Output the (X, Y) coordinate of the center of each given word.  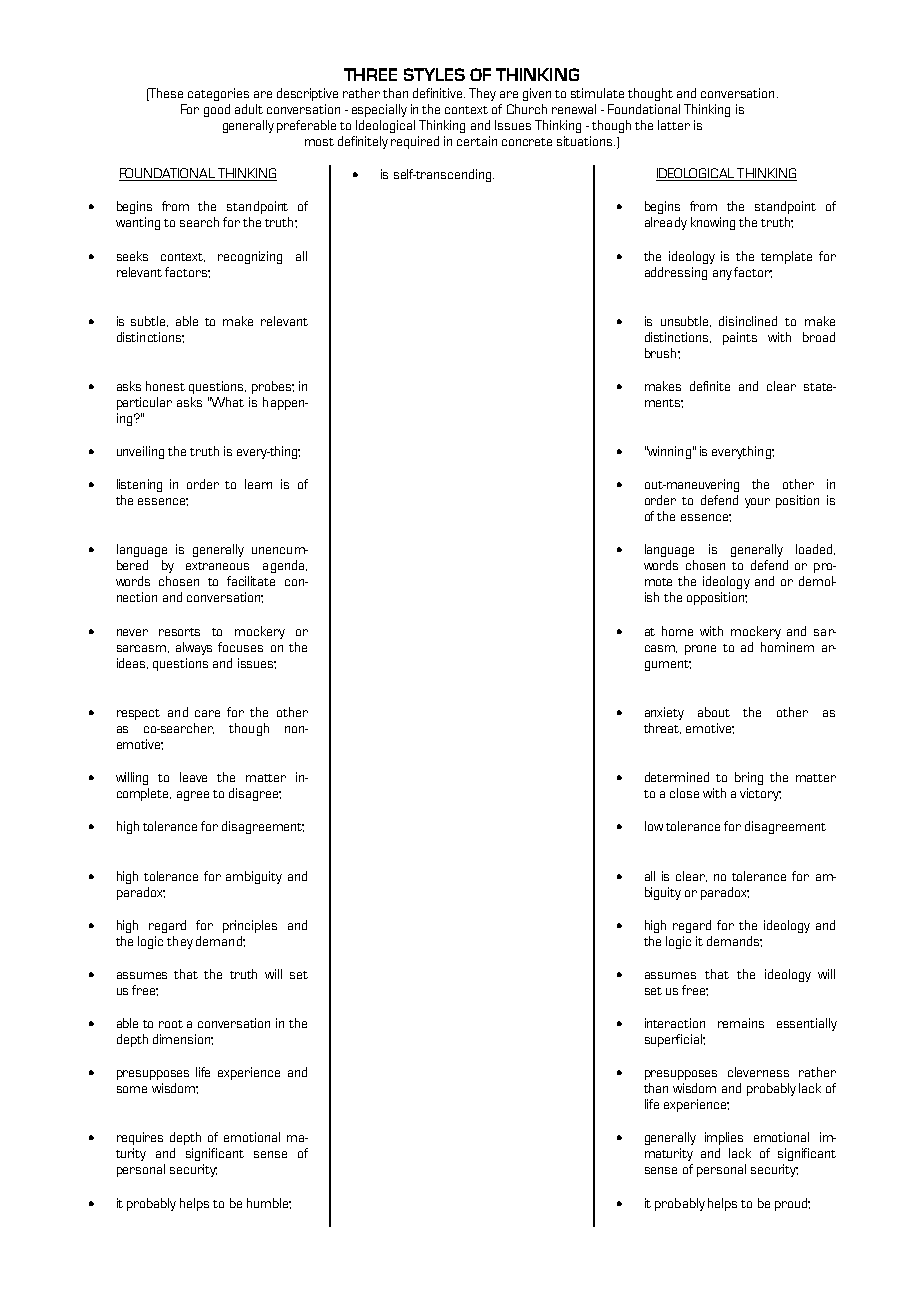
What (227, 402)
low (654, 826)
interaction (675, 1023)
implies (724, 1138)
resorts (179, 632)
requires (140, 1138)
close (684, 793)
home (677, 631)
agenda (285, 566)
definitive (439, 93)
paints (740, 338)
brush (662, 353)
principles (250, 926)
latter (674, 125)
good (217, 110)
